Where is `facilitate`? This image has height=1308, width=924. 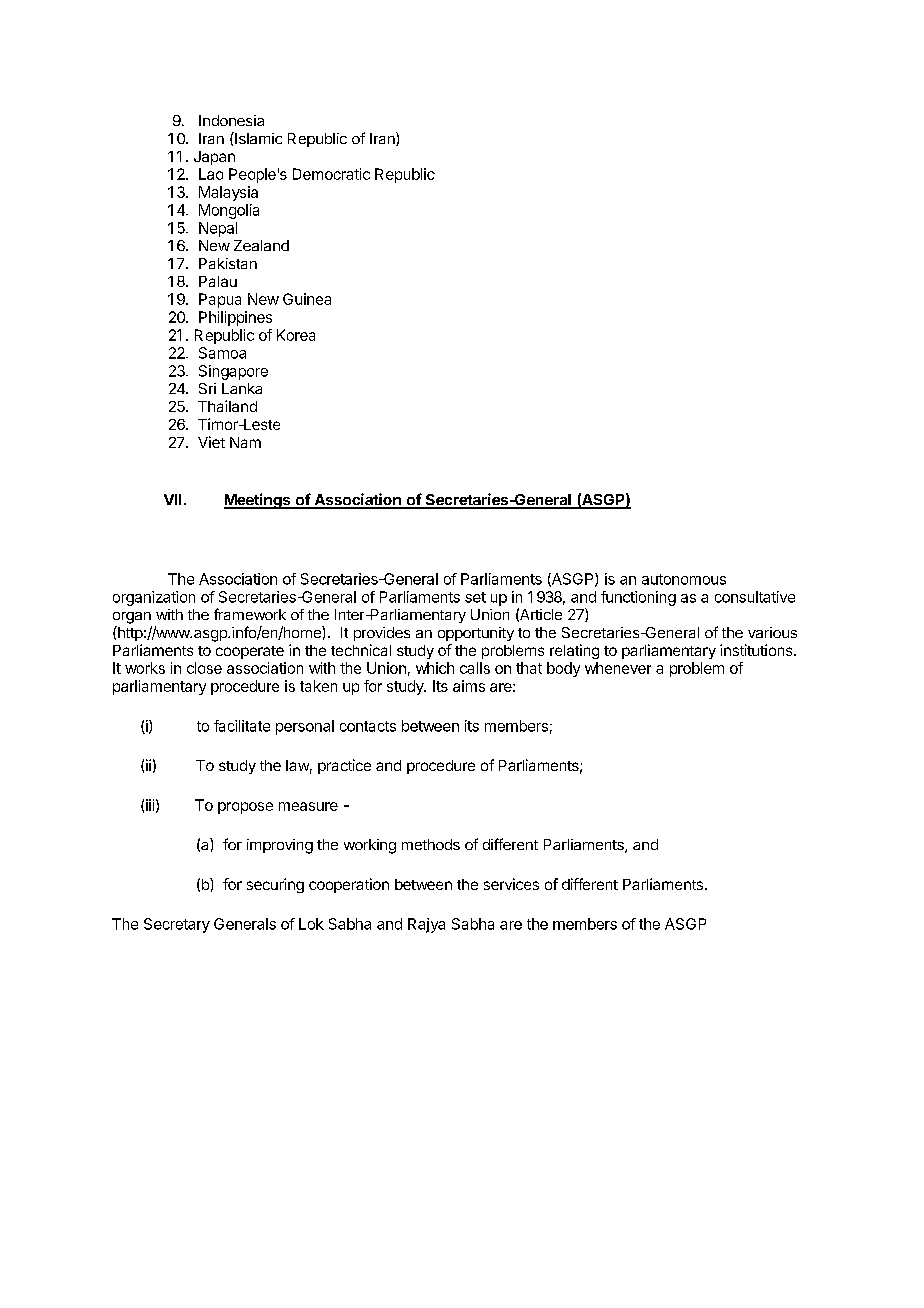
facilitate is located at coordinates (242, 726).
